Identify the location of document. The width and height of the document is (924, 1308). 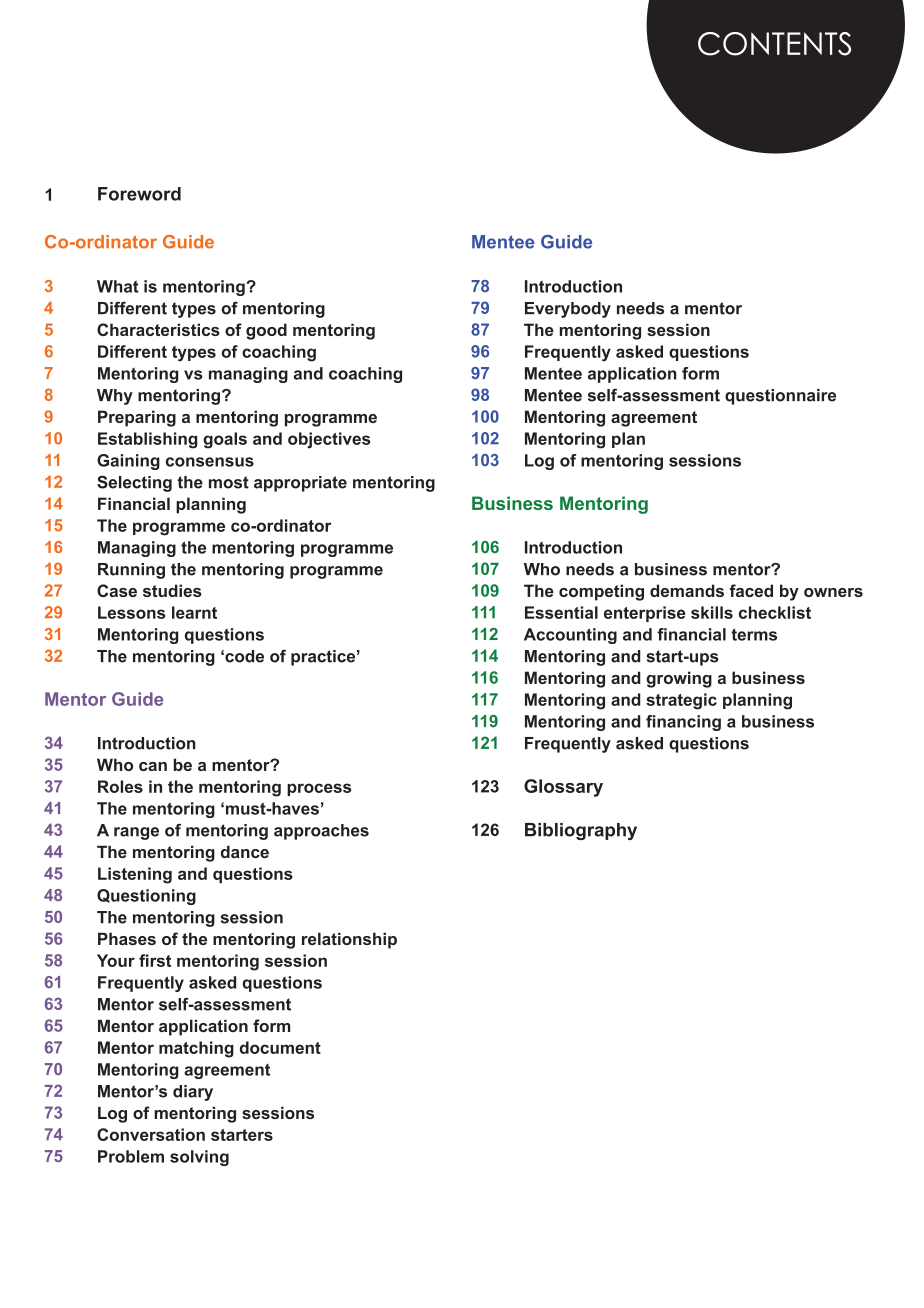
(280, 1047).
